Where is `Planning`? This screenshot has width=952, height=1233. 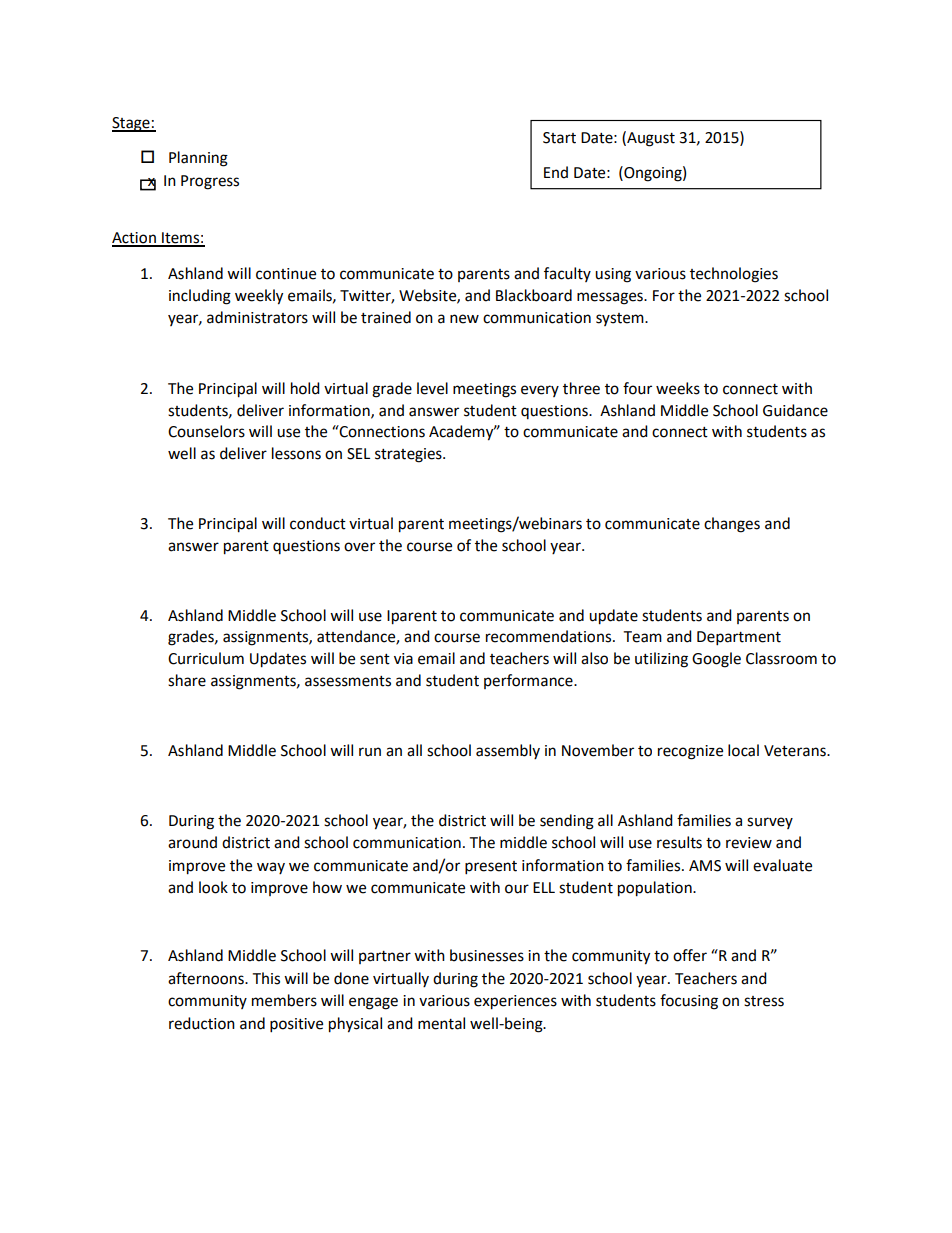
Planning is located at coordinates (198, 159).
